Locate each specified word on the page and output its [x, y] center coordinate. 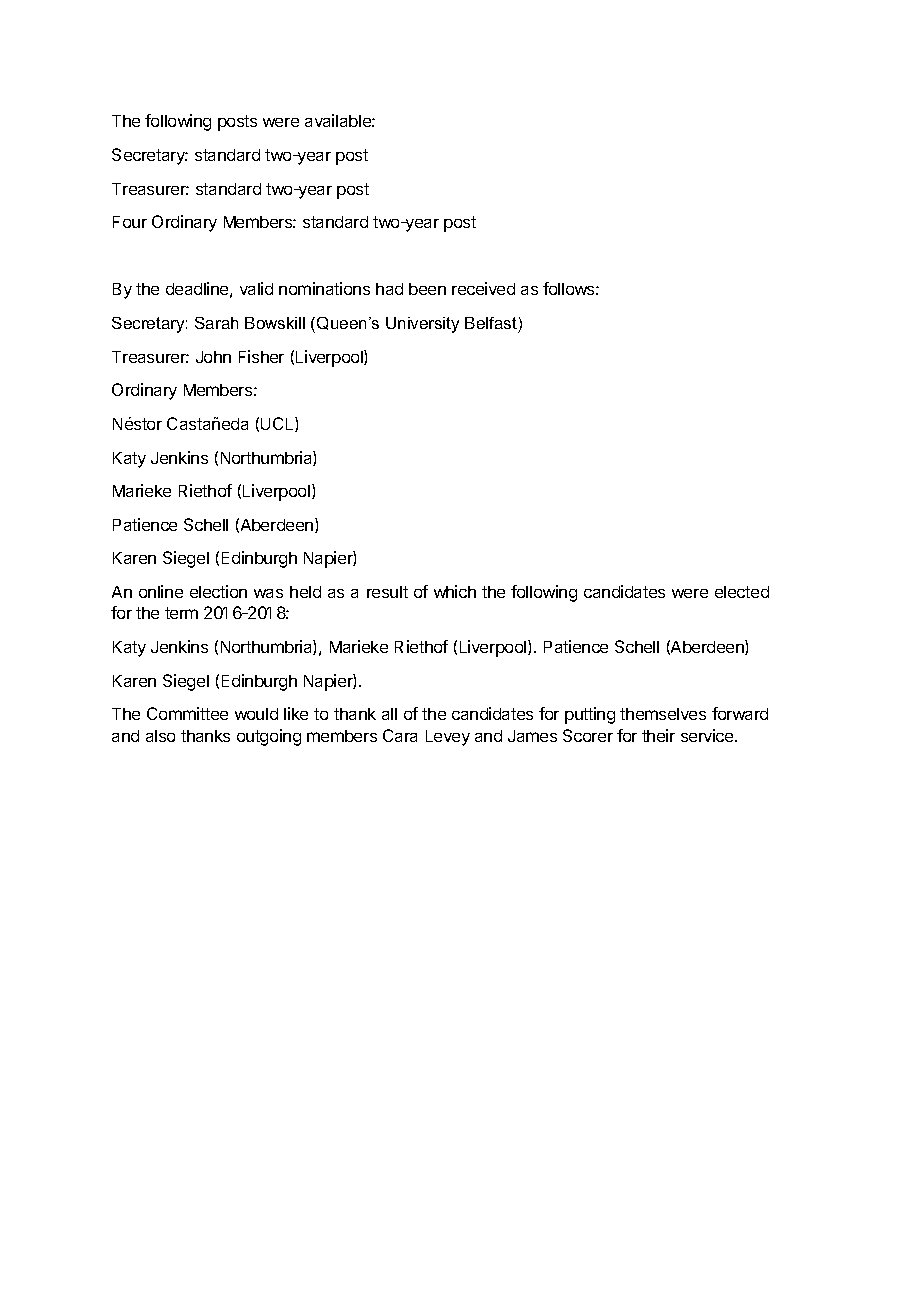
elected [742, 592]
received [483, 288]
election [218, 591]
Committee [187, 713]
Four [130, 222]
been [427, 289]
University [422, 325]
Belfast [491, 323]
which [455, 591]
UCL [278, 424]
